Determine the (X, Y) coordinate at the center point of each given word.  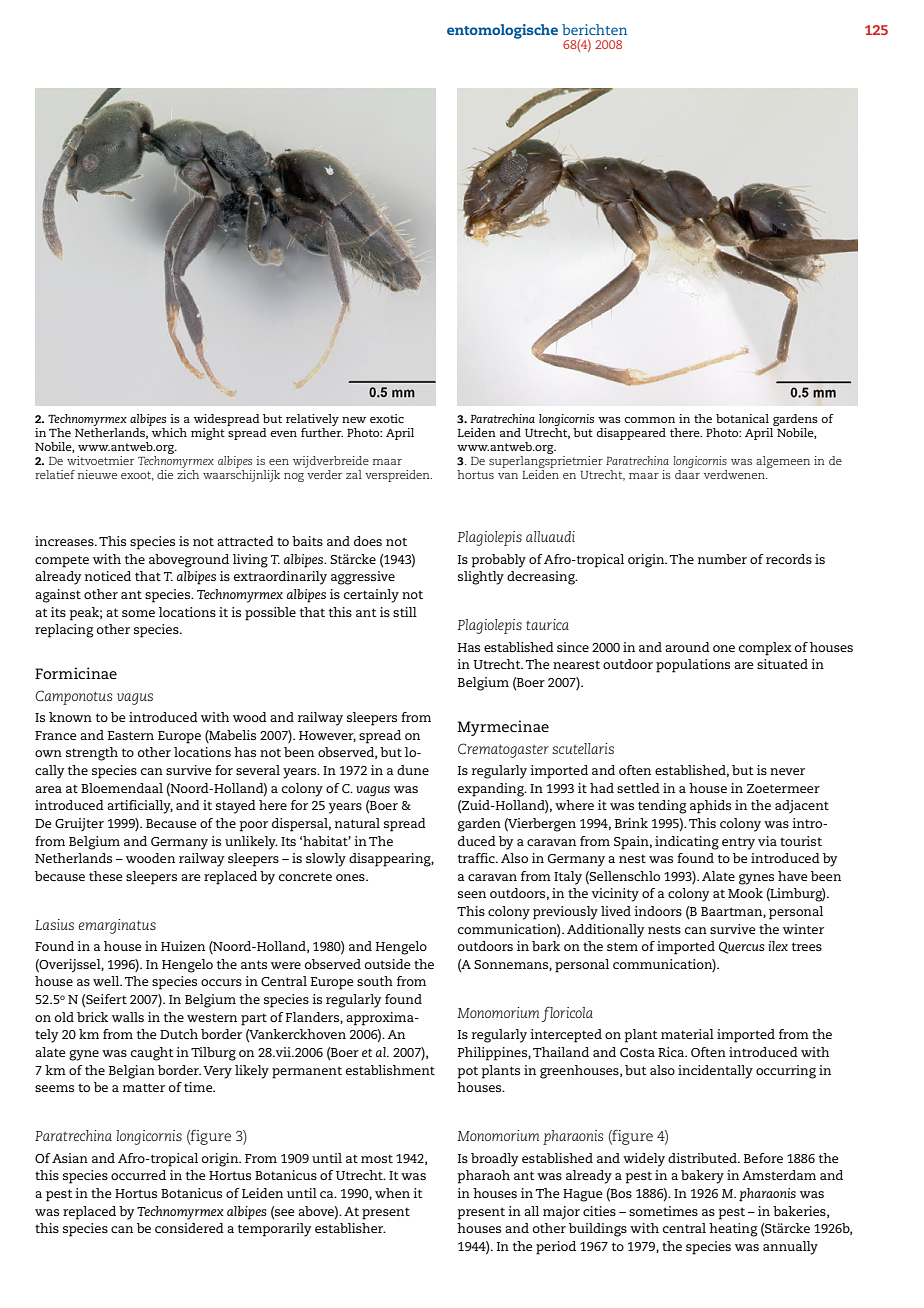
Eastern (131, 735)
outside (388, 964)
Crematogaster (503, 750)
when (392, 1193)
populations (693, 666)
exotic (387, 418)
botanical (742, 418)
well (107, 981)
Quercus (742, 948)
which (168, 431)
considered (189, 1228)
